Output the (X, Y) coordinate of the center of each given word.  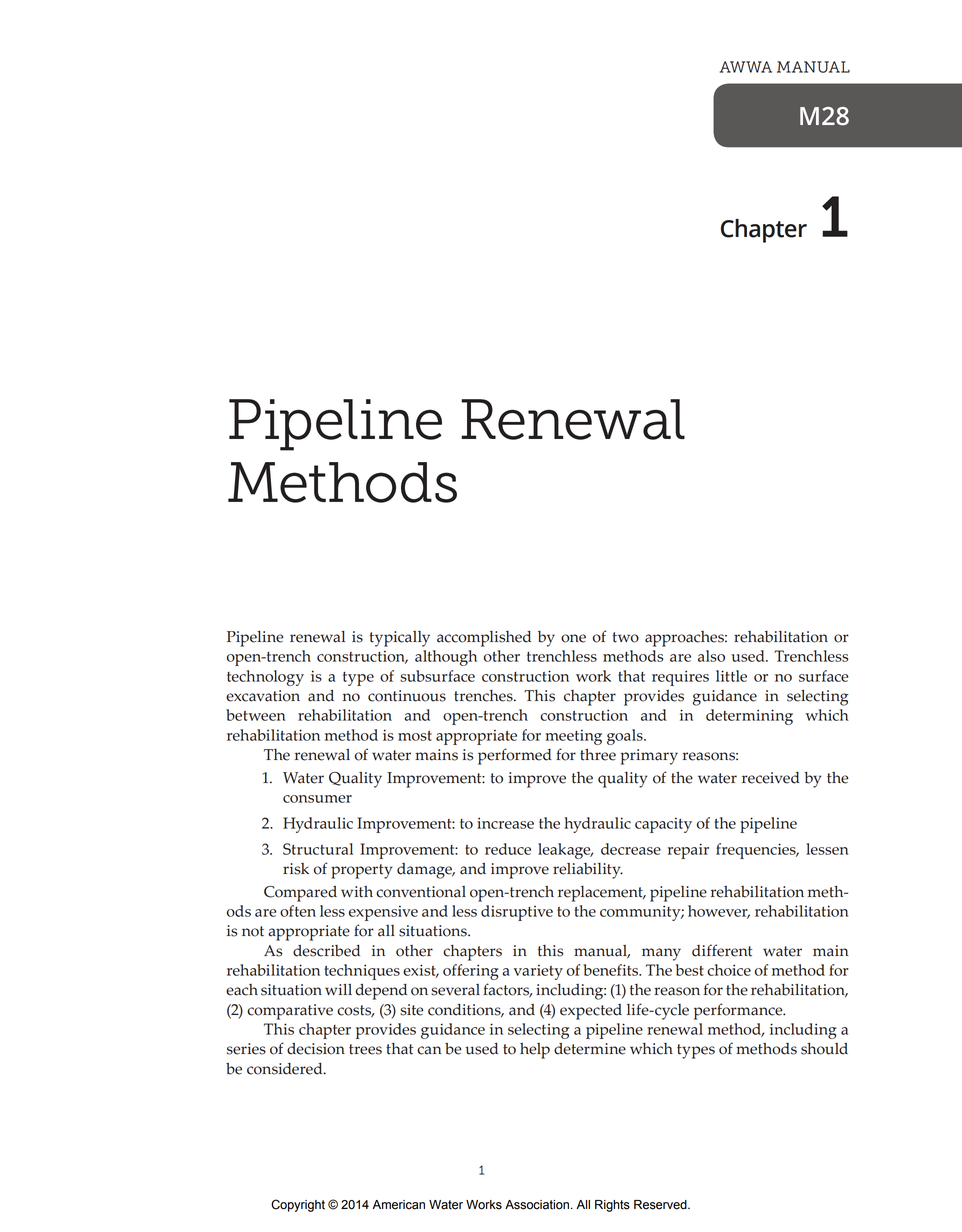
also (711, 656)
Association (537, 1205)
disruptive (517, 913)
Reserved (661, 1205)
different (722, 950)
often (298, 911)
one (573, 638)
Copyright (298, 1205)
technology (265, 678)
